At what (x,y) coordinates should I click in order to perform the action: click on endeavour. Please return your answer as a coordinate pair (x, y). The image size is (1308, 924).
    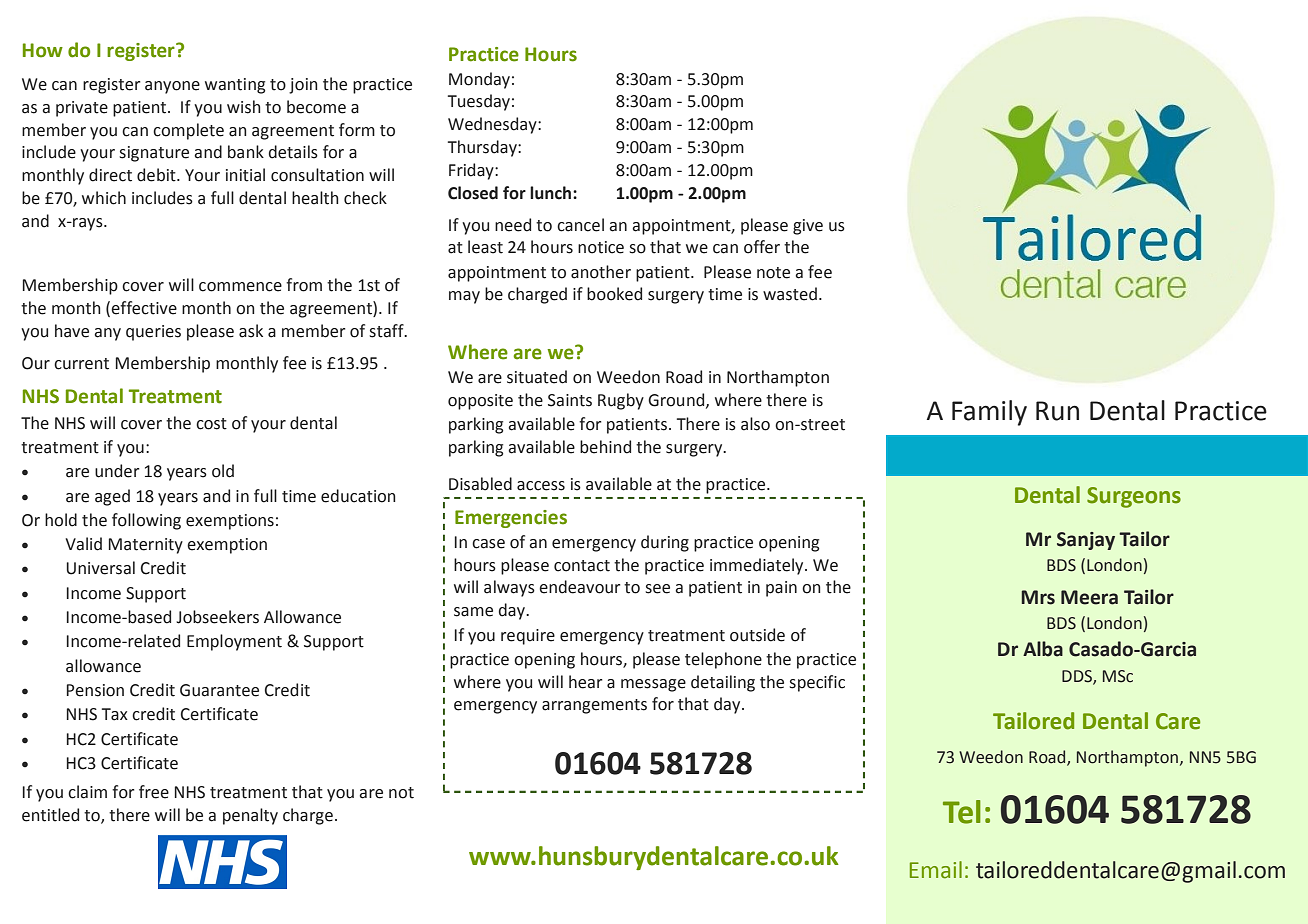
    Looking at the image, I should click on (579, 587).
